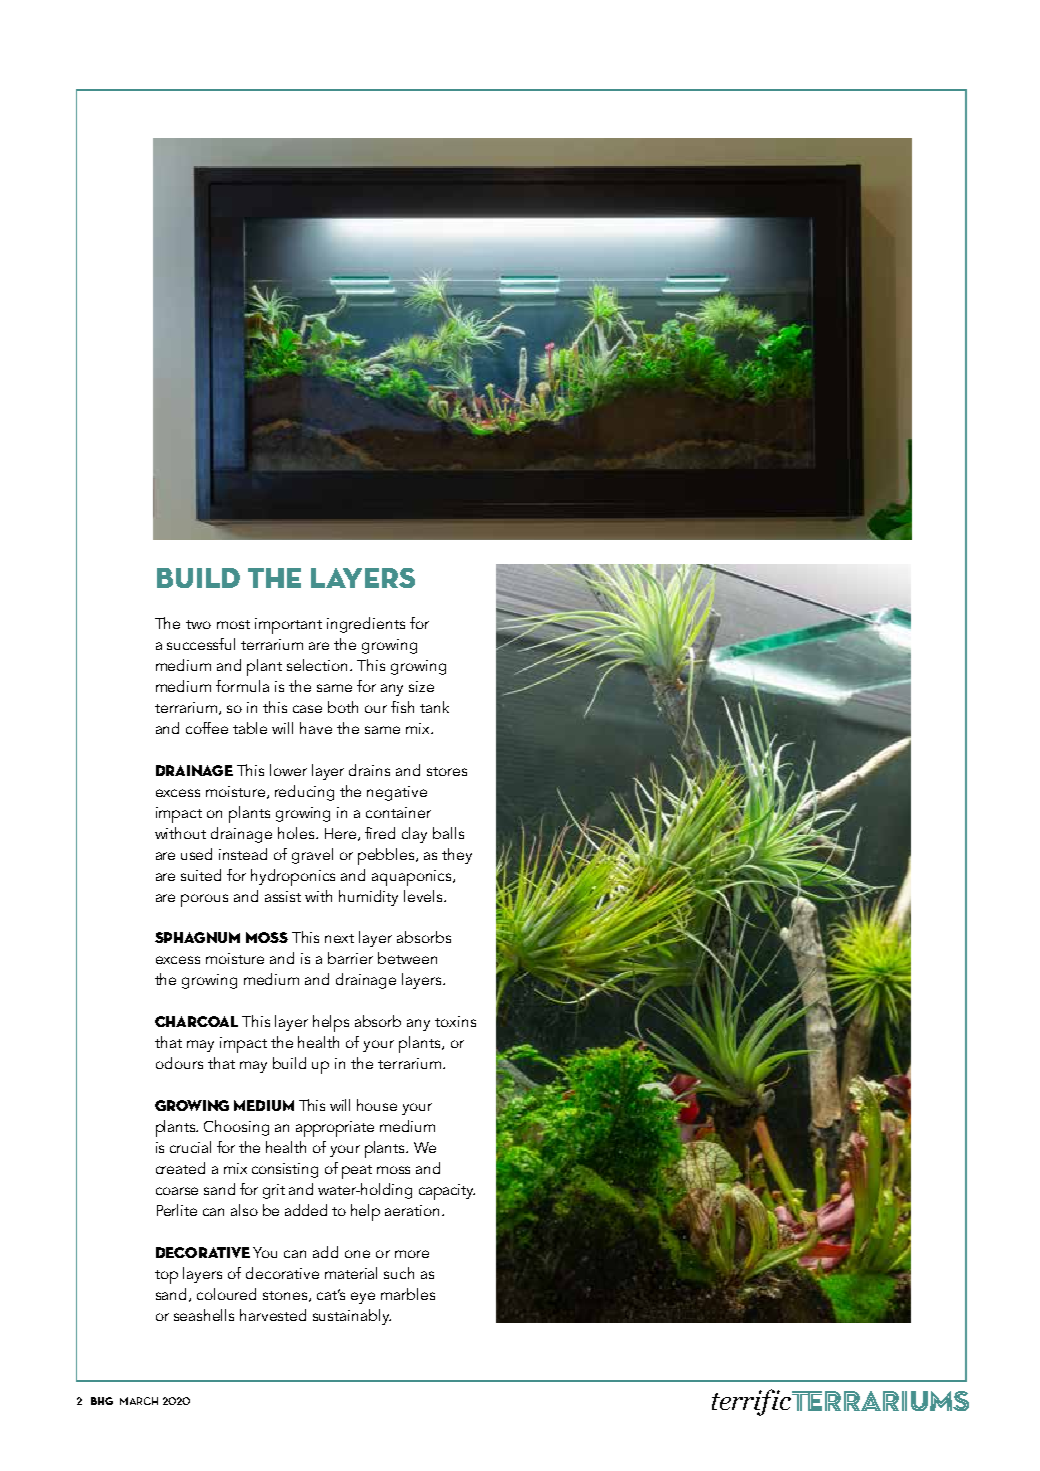 Image resolution: width=1040 pixels, height=1471 pixels. What do you see at coordinates (455, 1021) in the screenshot?
I see `toxins` at bounding box center [455, 1021].
